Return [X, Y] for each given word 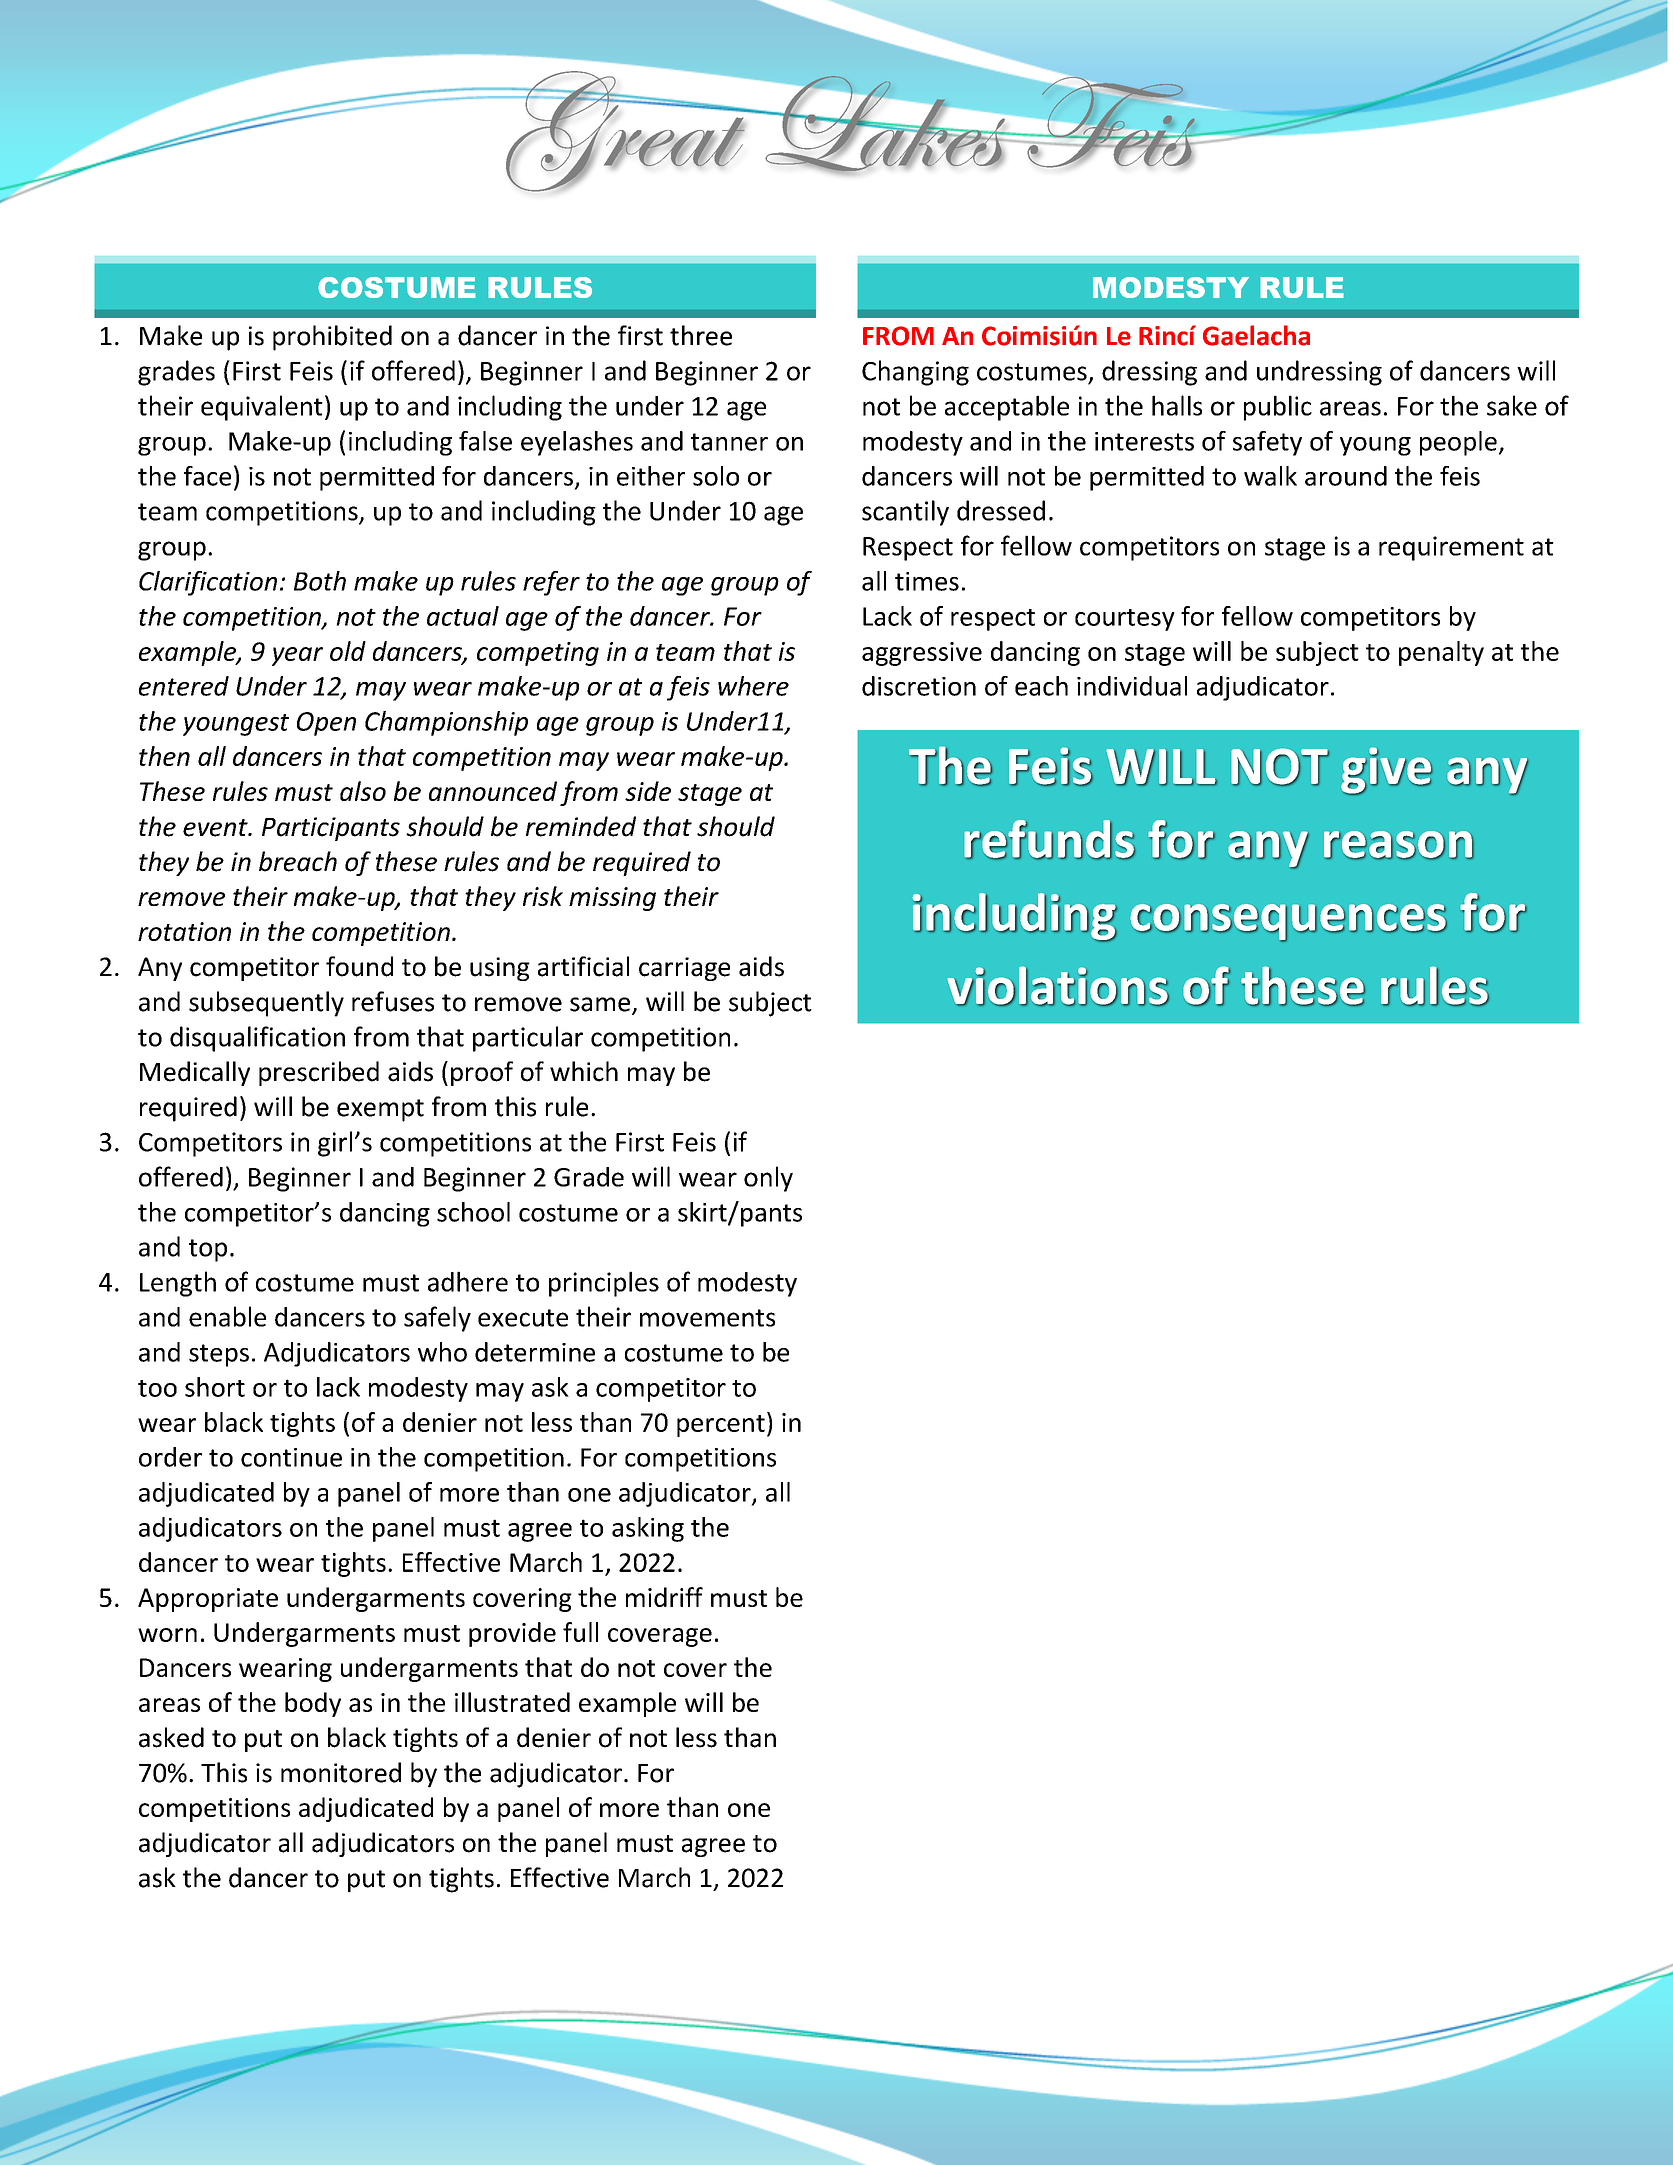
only [768, 1179]
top [208, 1250]
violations [1058, 986]
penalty [1441, 653]
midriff [664, 1597]
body [313, 1704]
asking [648, 1529]
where [753, 686]
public [1278, 408]
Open [326, 724]
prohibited [332, 338]
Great [625, 130]
